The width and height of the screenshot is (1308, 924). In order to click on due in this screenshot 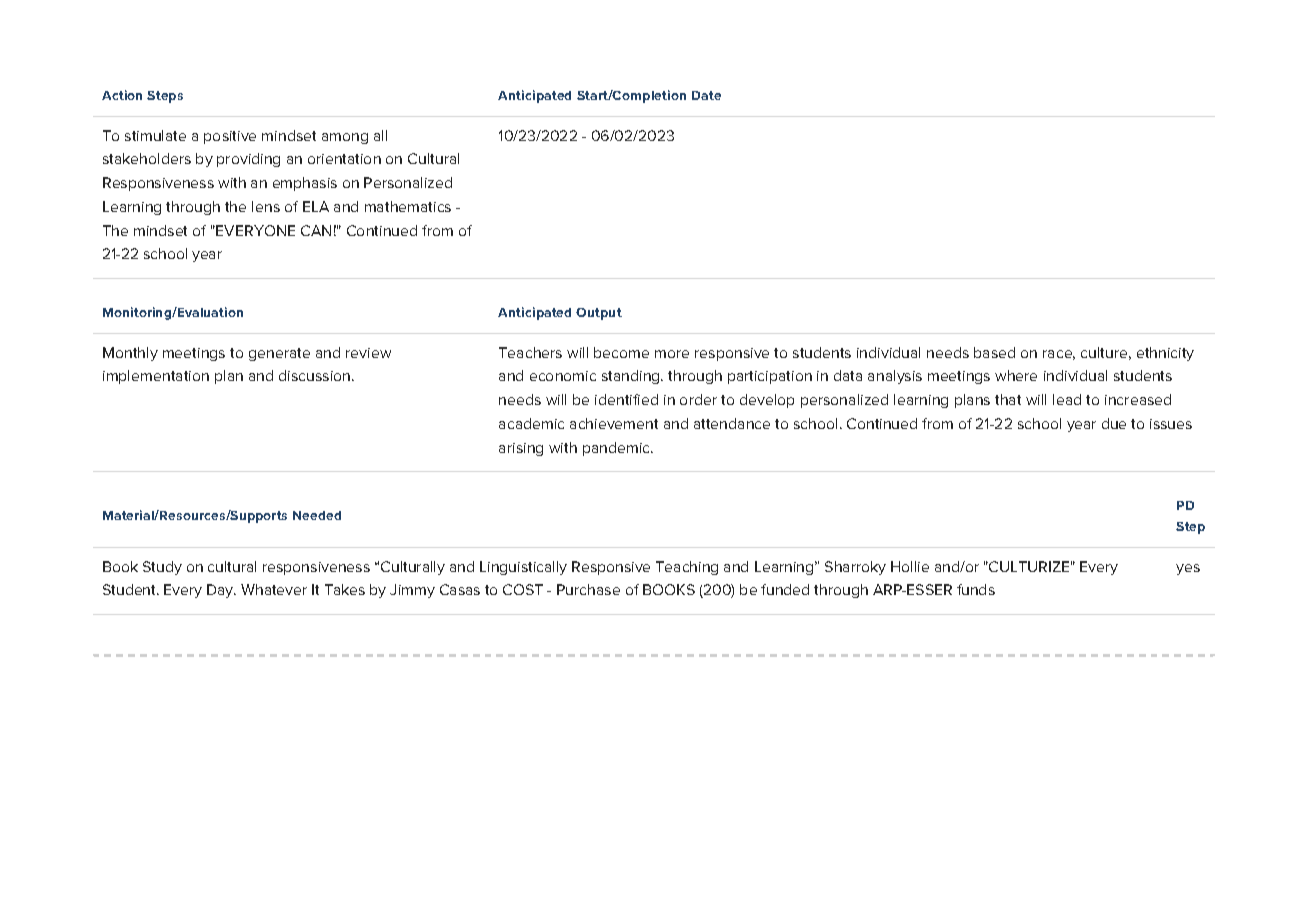, I will do `click(1114, 423)`.
